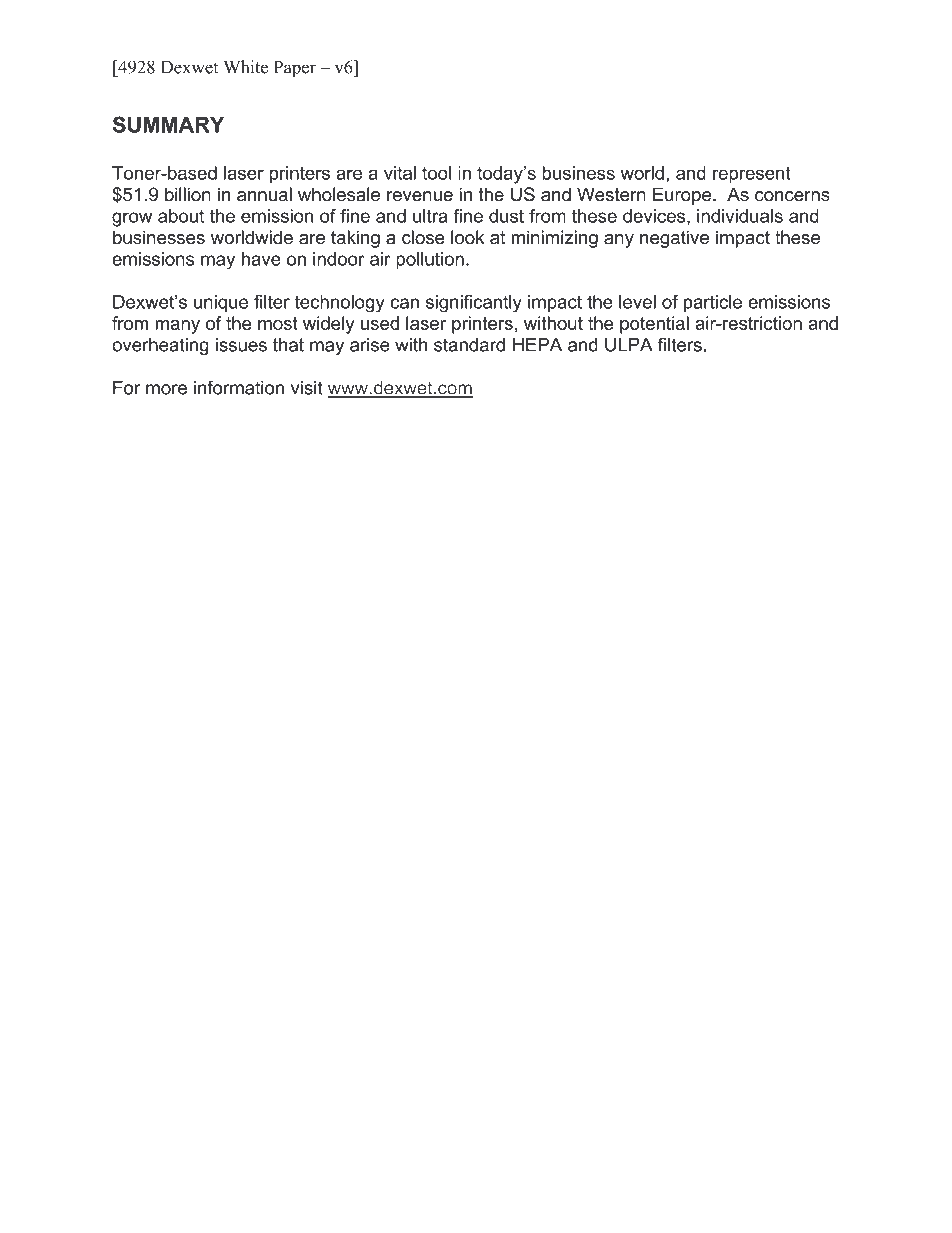 The image size is (952, 1233). What do you see at coordinates (181, 216) in the page?
I see `about` at bounding box center [181, 216].
